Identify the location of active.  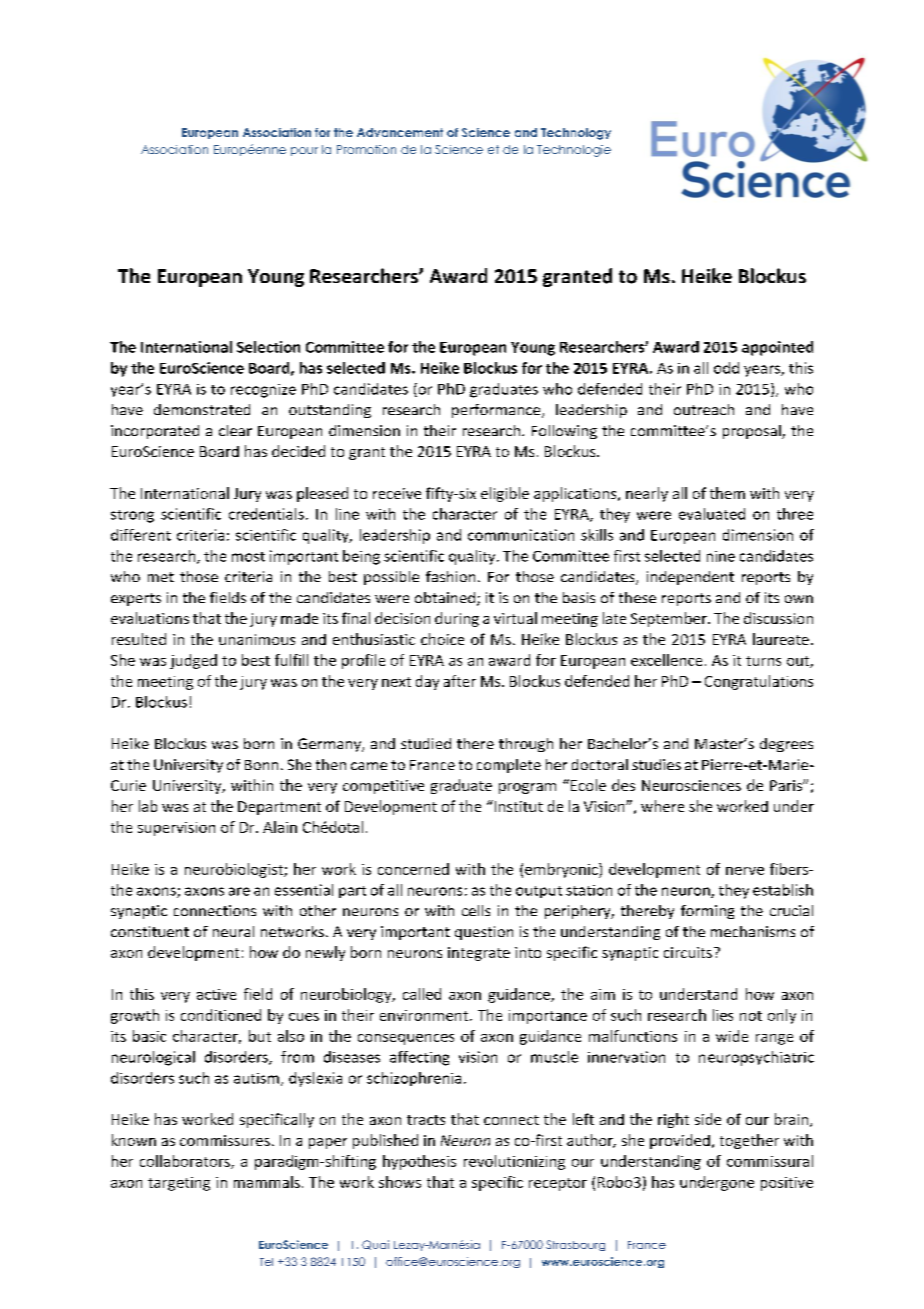
(216, 994).
